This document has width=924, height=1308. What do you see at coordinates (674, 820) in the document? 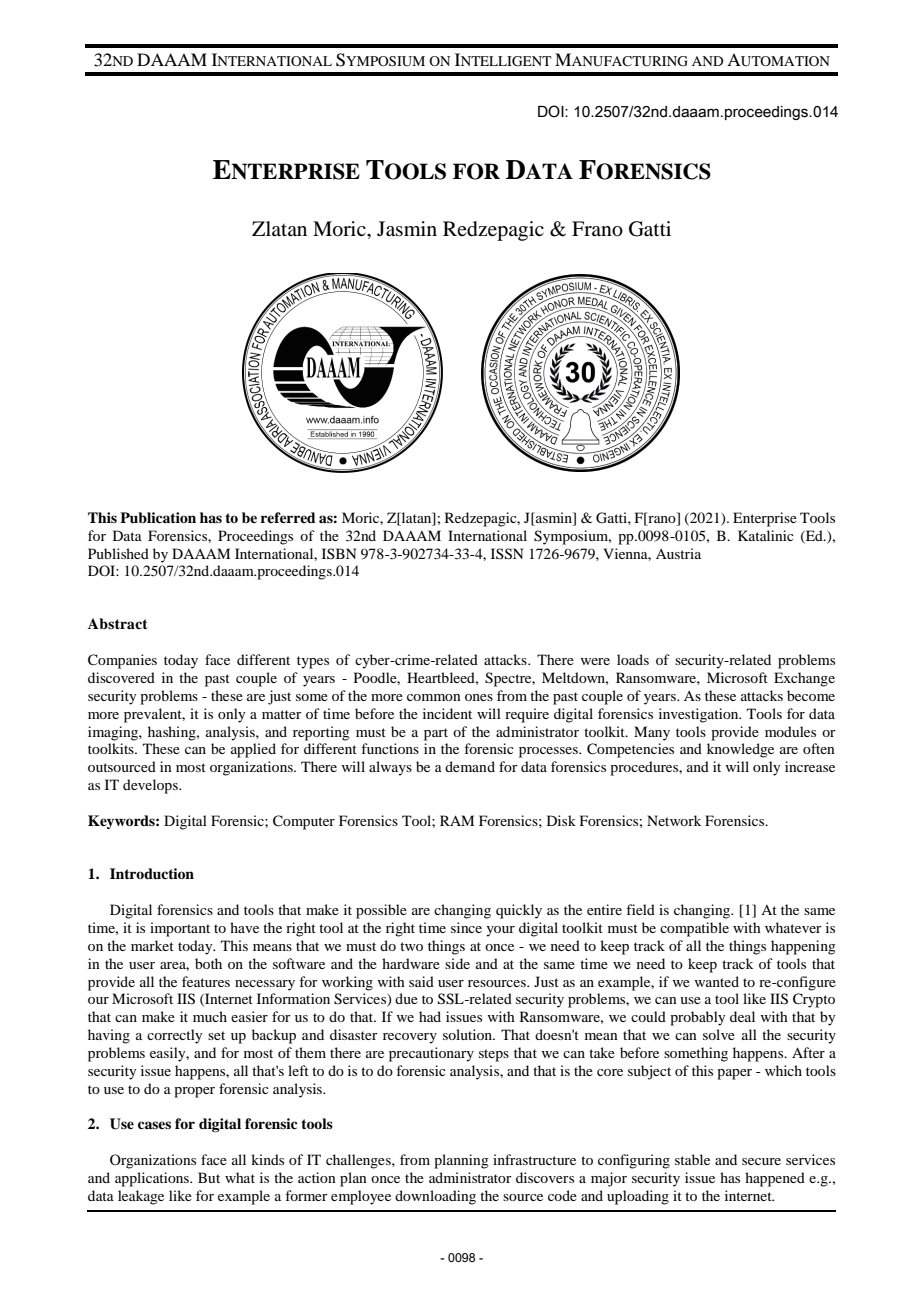
I see `Network` at bounding box center [674, 820].
